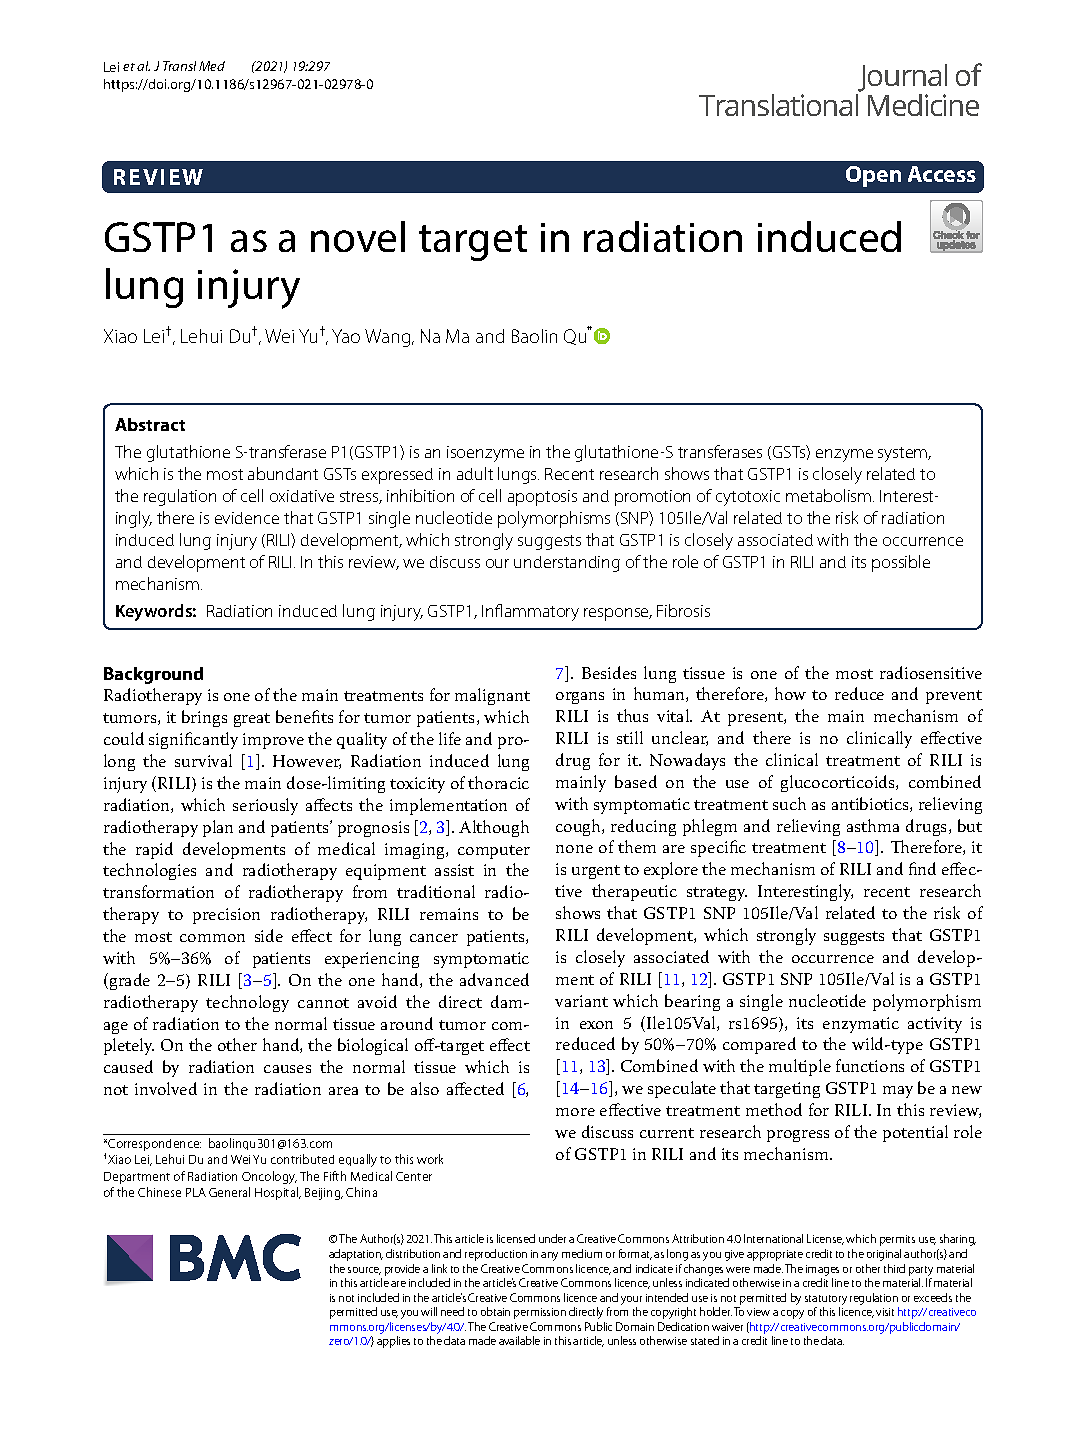  I want to click on urgent, so click(596, 872).
